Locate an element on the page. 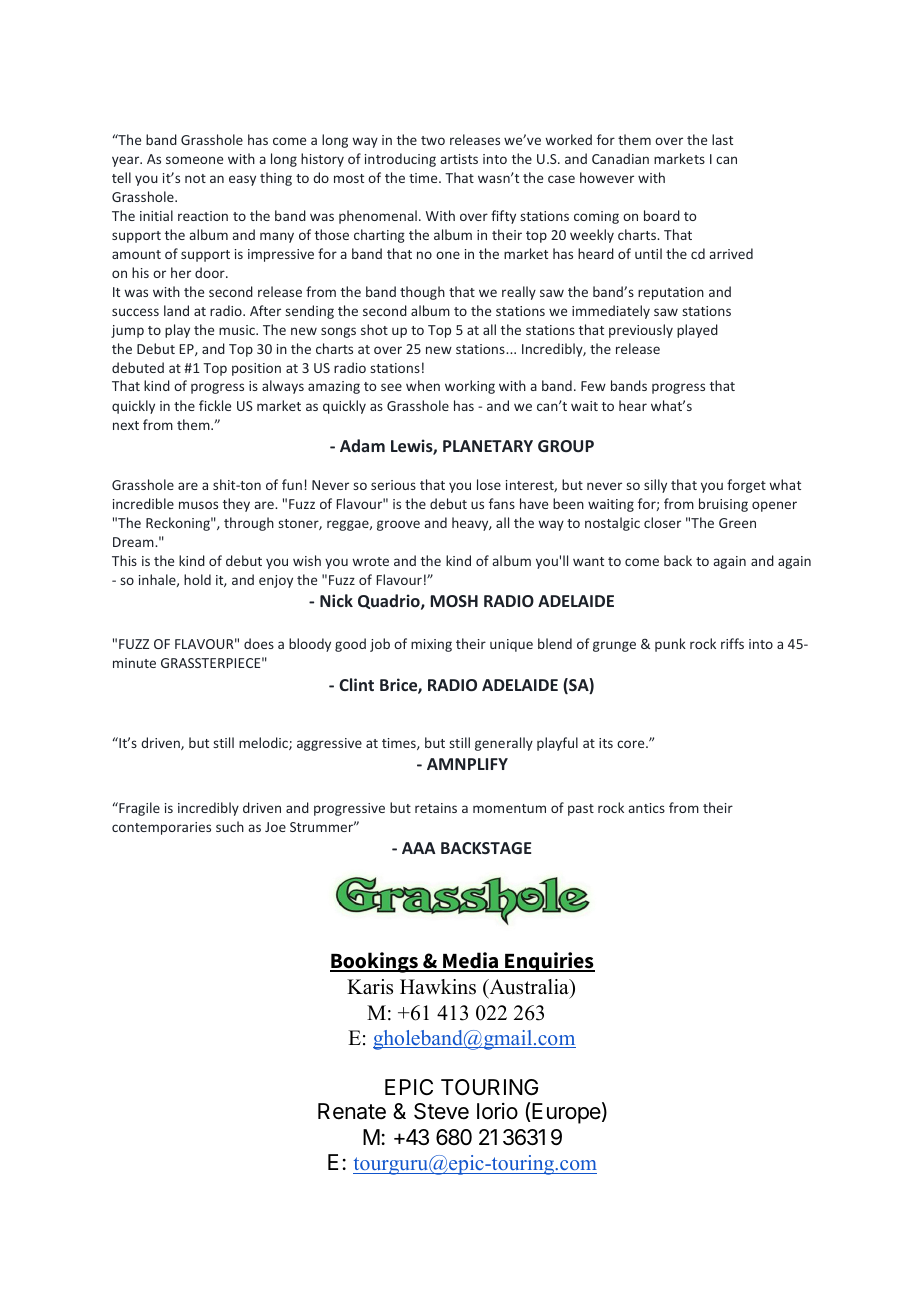 This document has height=1308, width=924. groove is located at coordinates (398, 525).
